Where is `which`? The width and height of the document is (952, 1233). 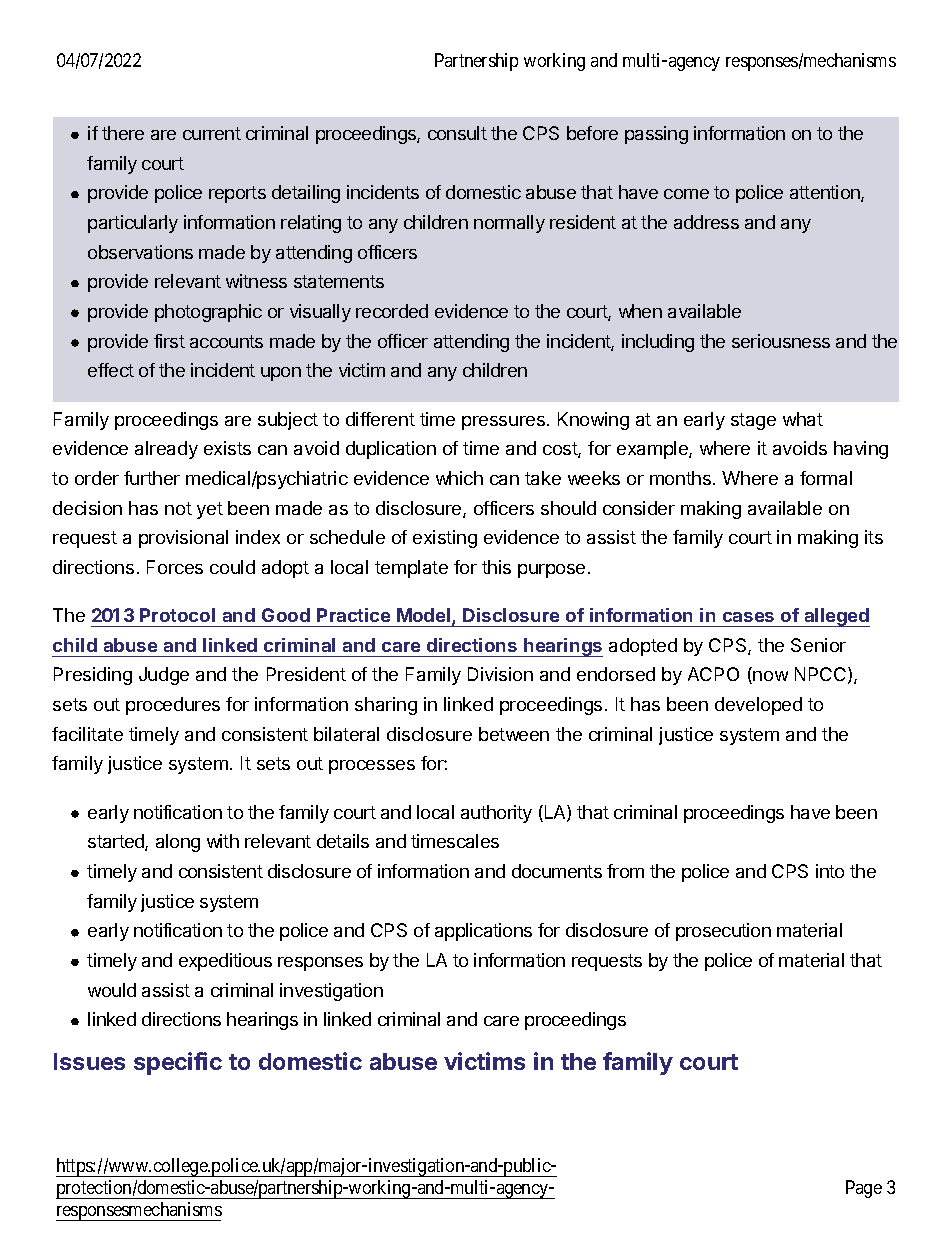
which is located at coordinates (459, 478).
